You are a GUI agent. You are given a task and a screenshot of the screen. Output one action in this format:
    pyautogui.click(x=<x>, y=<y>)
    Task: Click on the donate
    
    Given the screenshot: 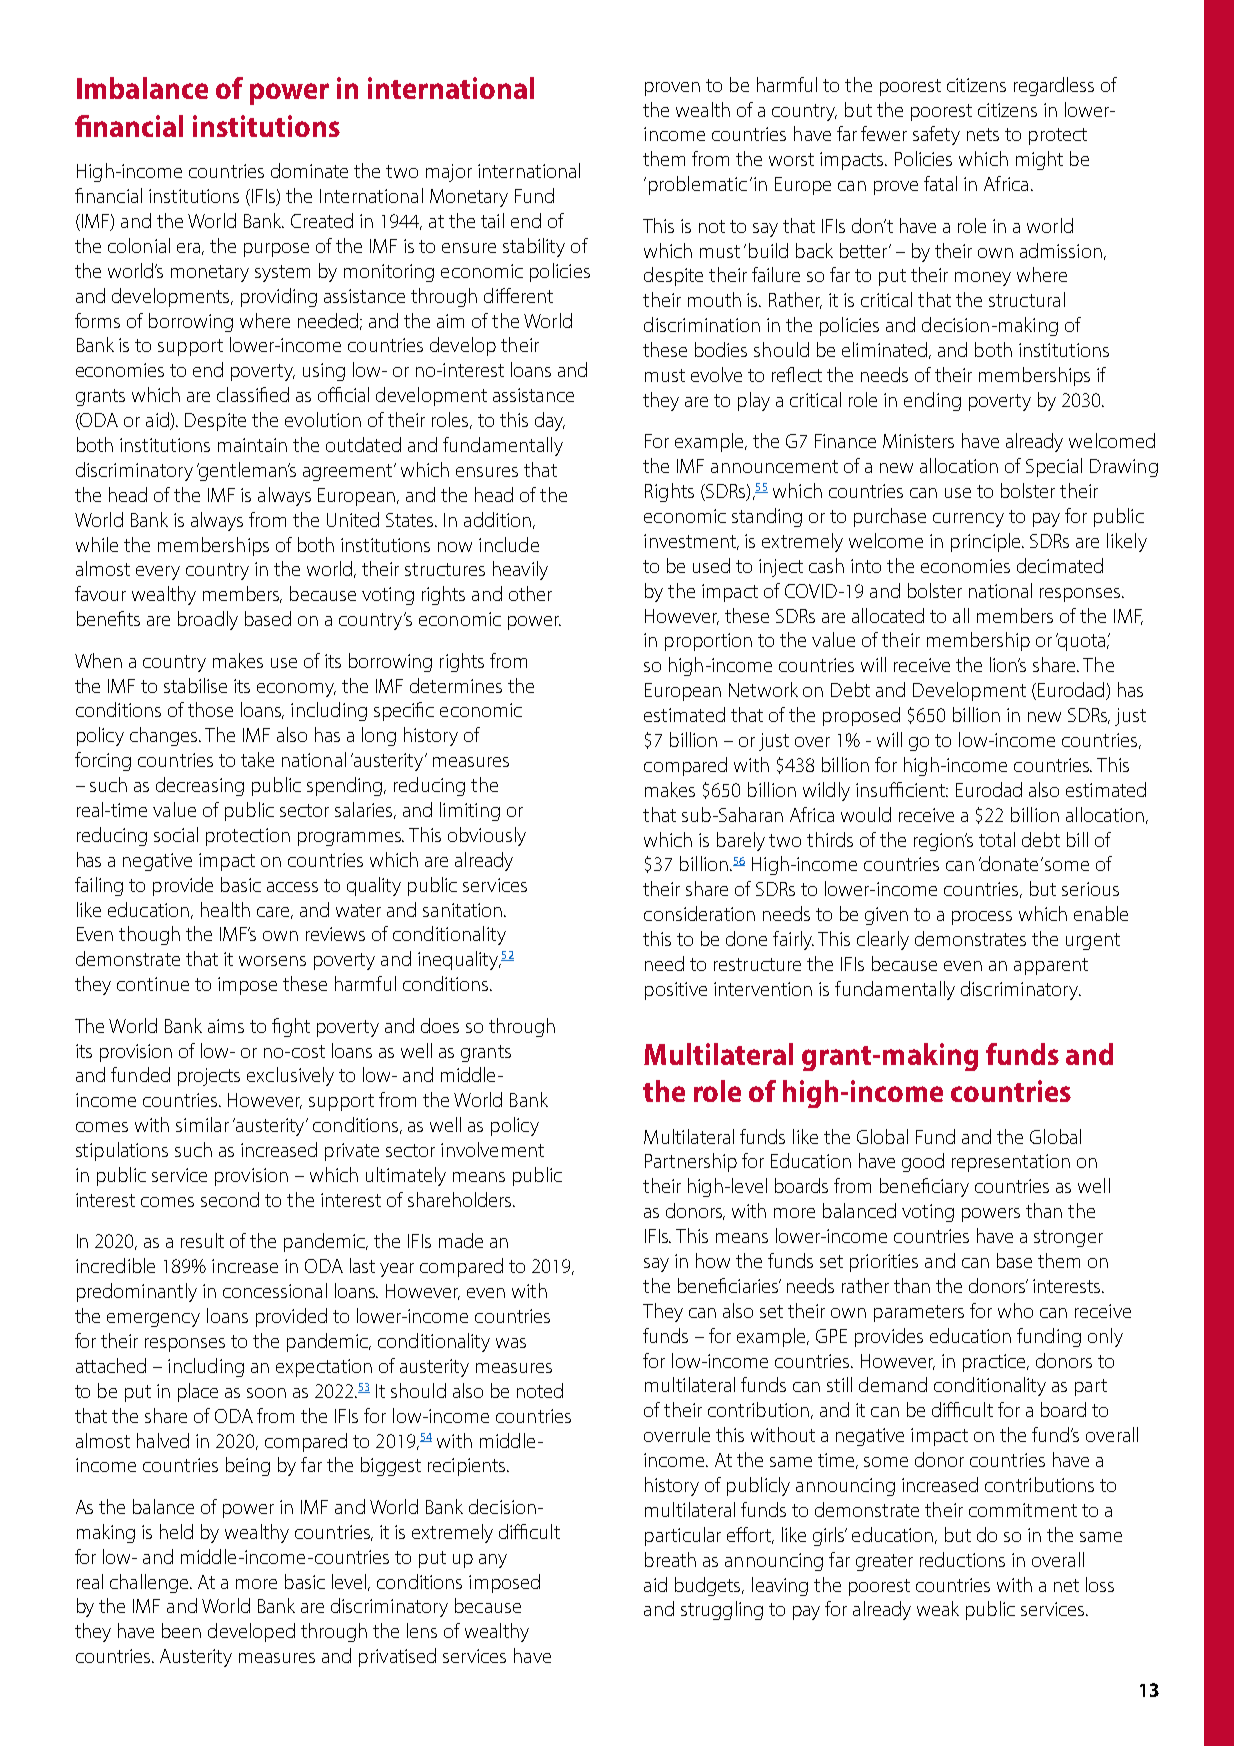 What is the action you would take?
    pyautogui.click(x=1008, y=863)
